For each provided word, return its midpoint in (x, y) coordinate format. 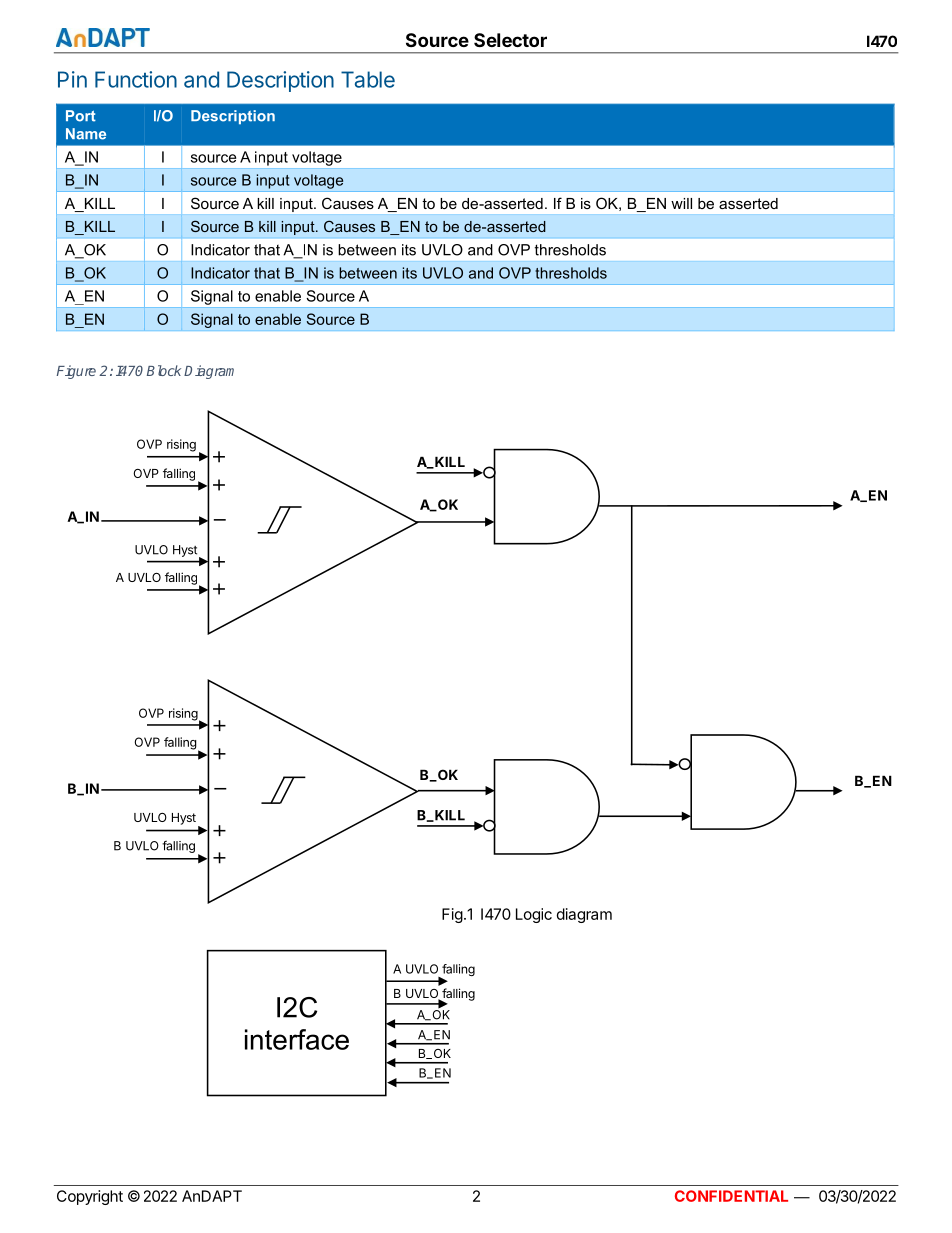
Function (136, 79)
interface (297, 1039)
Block (164, 370)
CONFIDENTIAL (731, 1196)
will (681, 203)
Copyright (90, 1197)
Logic (534, 915)
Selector (510, 40)
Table (368, 79)
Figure (76, 372)
